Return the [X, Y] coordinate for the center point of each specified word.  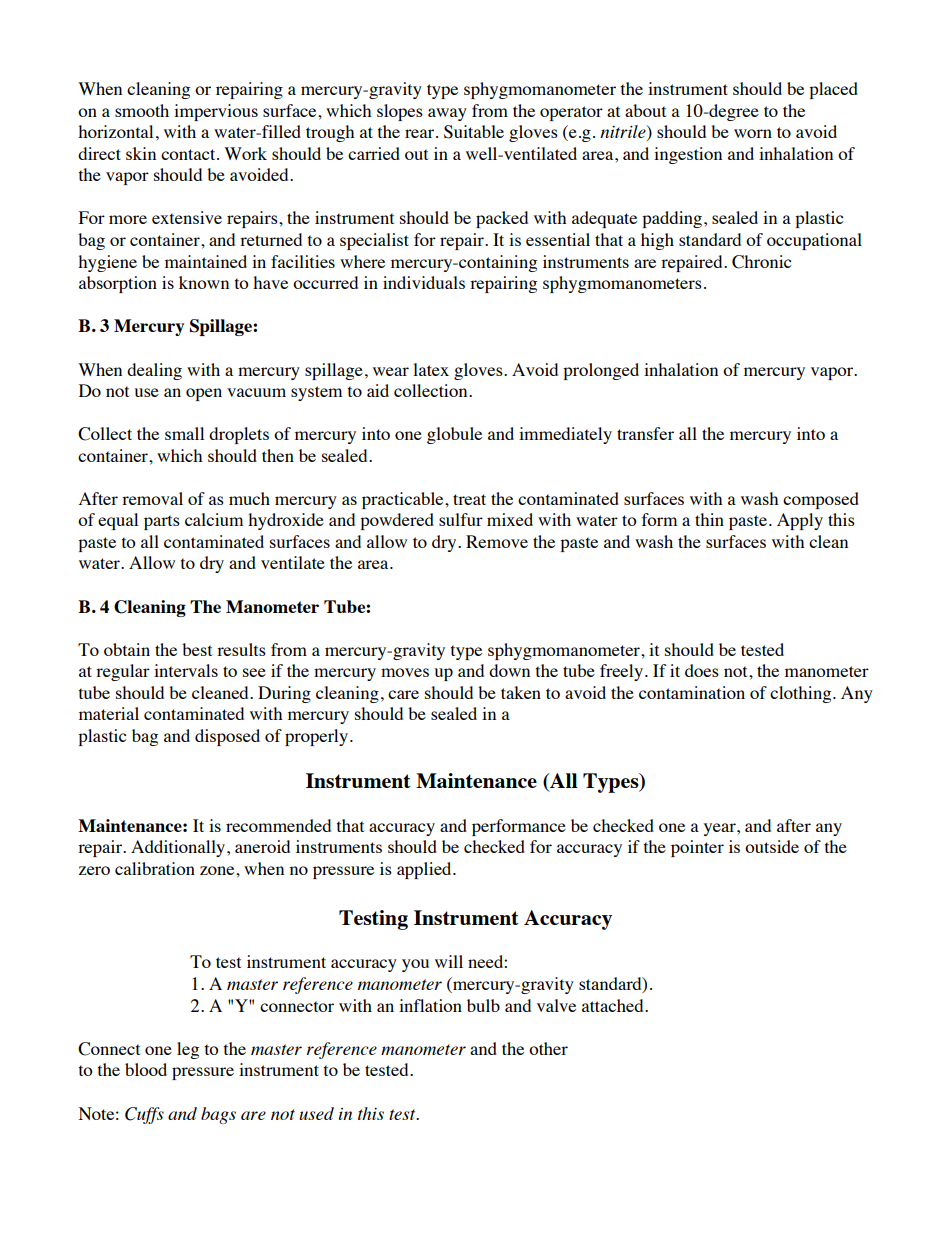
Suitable [474, 132]
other [548, 1048]
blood [146, 1069]
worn [753, 133]
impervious [216, 112]
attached [614, 1005]
